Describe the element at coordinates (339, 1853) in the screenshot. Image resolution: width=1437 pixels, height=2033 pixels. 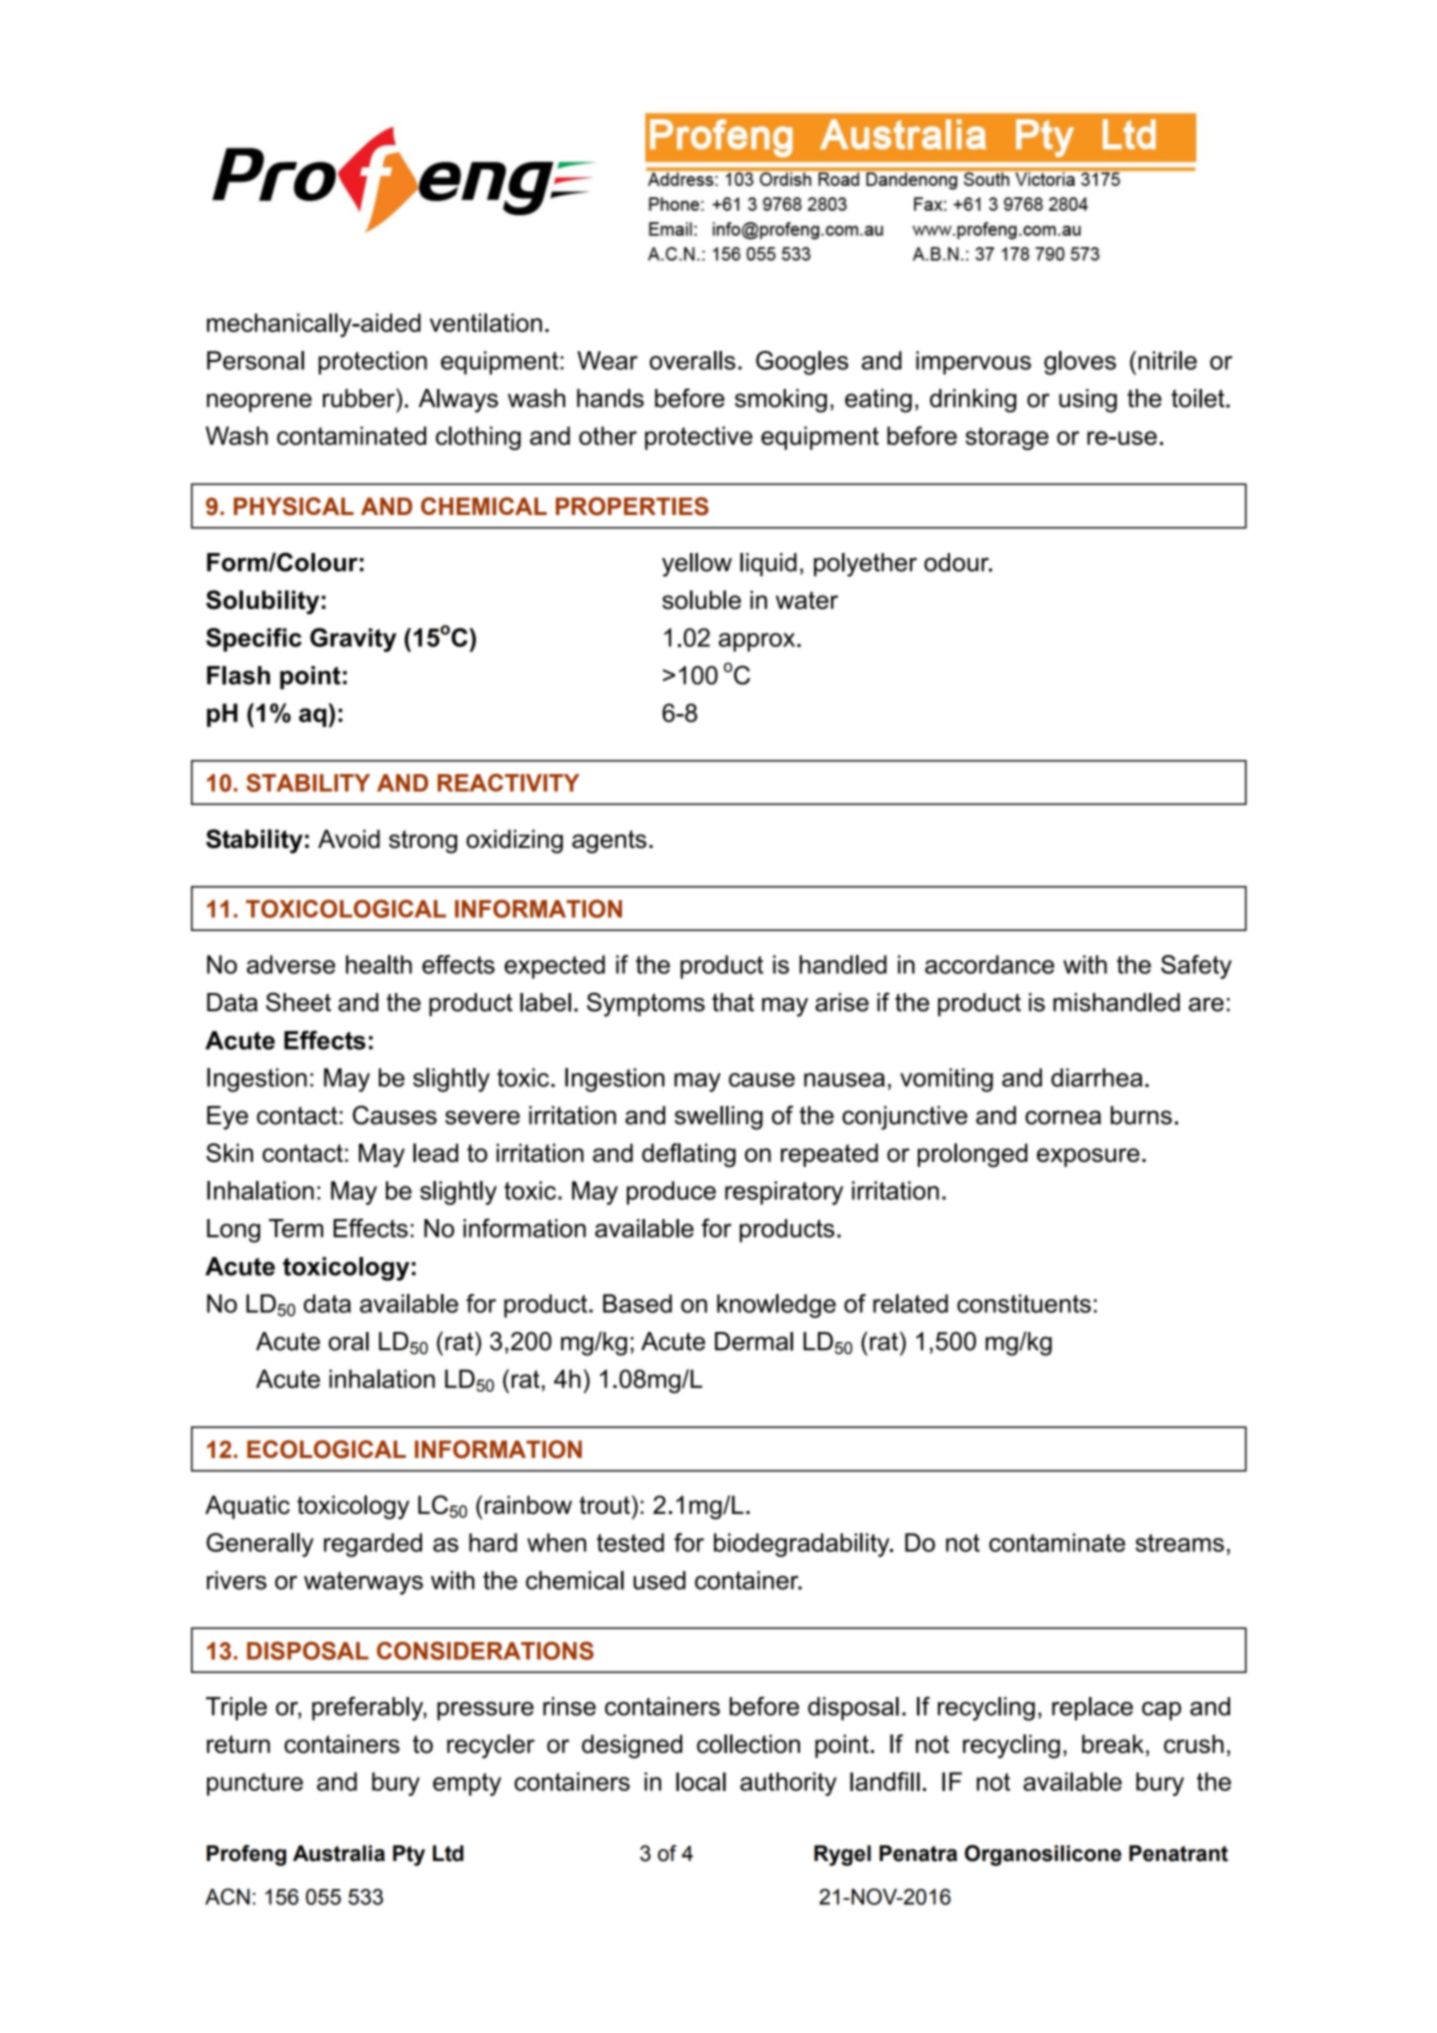
I see `Australia` at that location.
